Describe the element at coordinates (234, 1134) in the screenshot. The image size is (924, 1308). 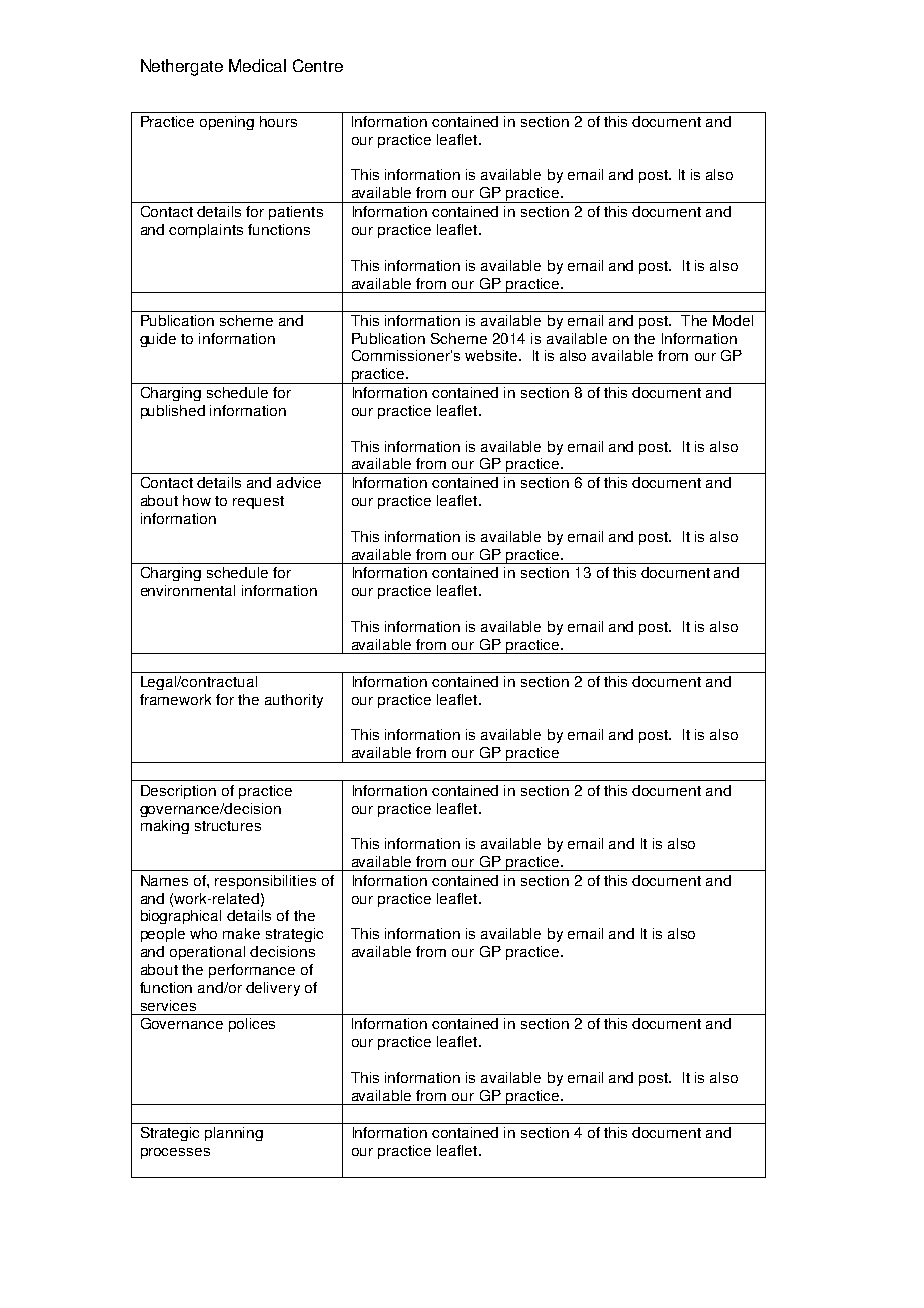
I see `planning` at that location.
